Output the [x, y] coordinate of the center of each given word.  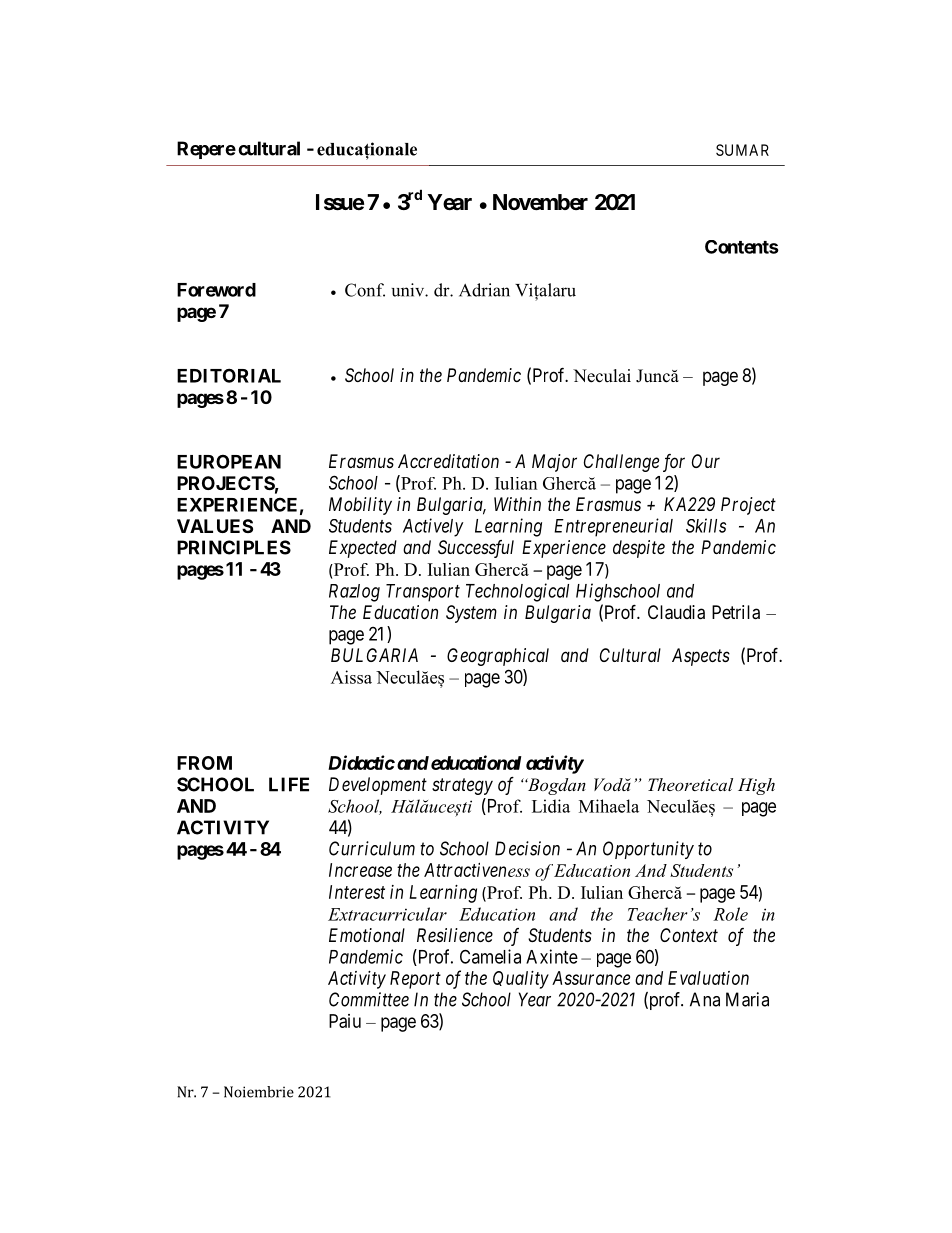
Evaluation [708, 978]
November [540, 202]
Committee [369, 999]
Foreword [216, 290]
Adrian [484, 290]
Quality [521, 980]
